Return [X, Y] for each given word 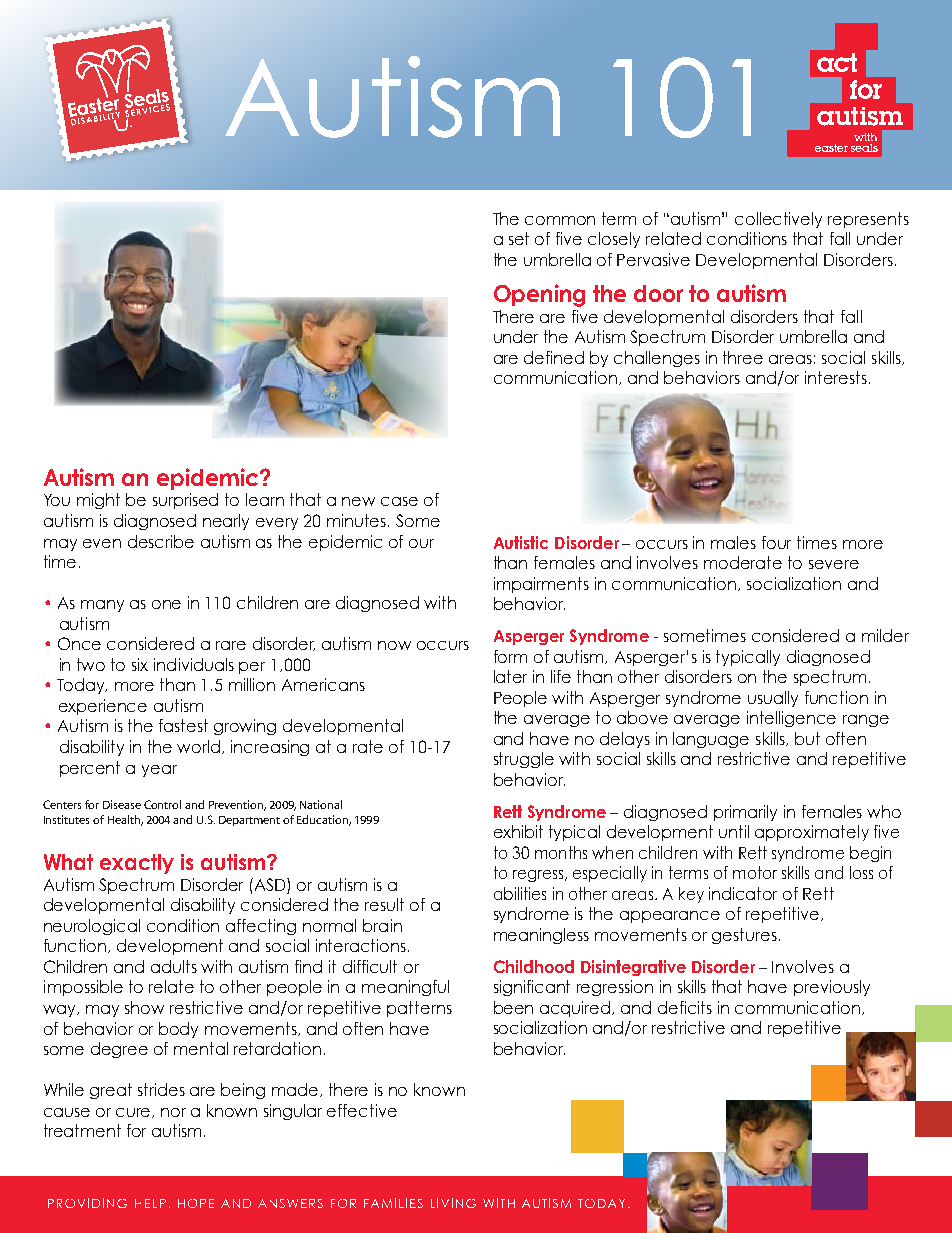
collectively [778, 220]
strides [161, 1089]
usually [773, 699]
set [519, 238]
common [560, 220]
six [140, 664]
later [510, 676]
